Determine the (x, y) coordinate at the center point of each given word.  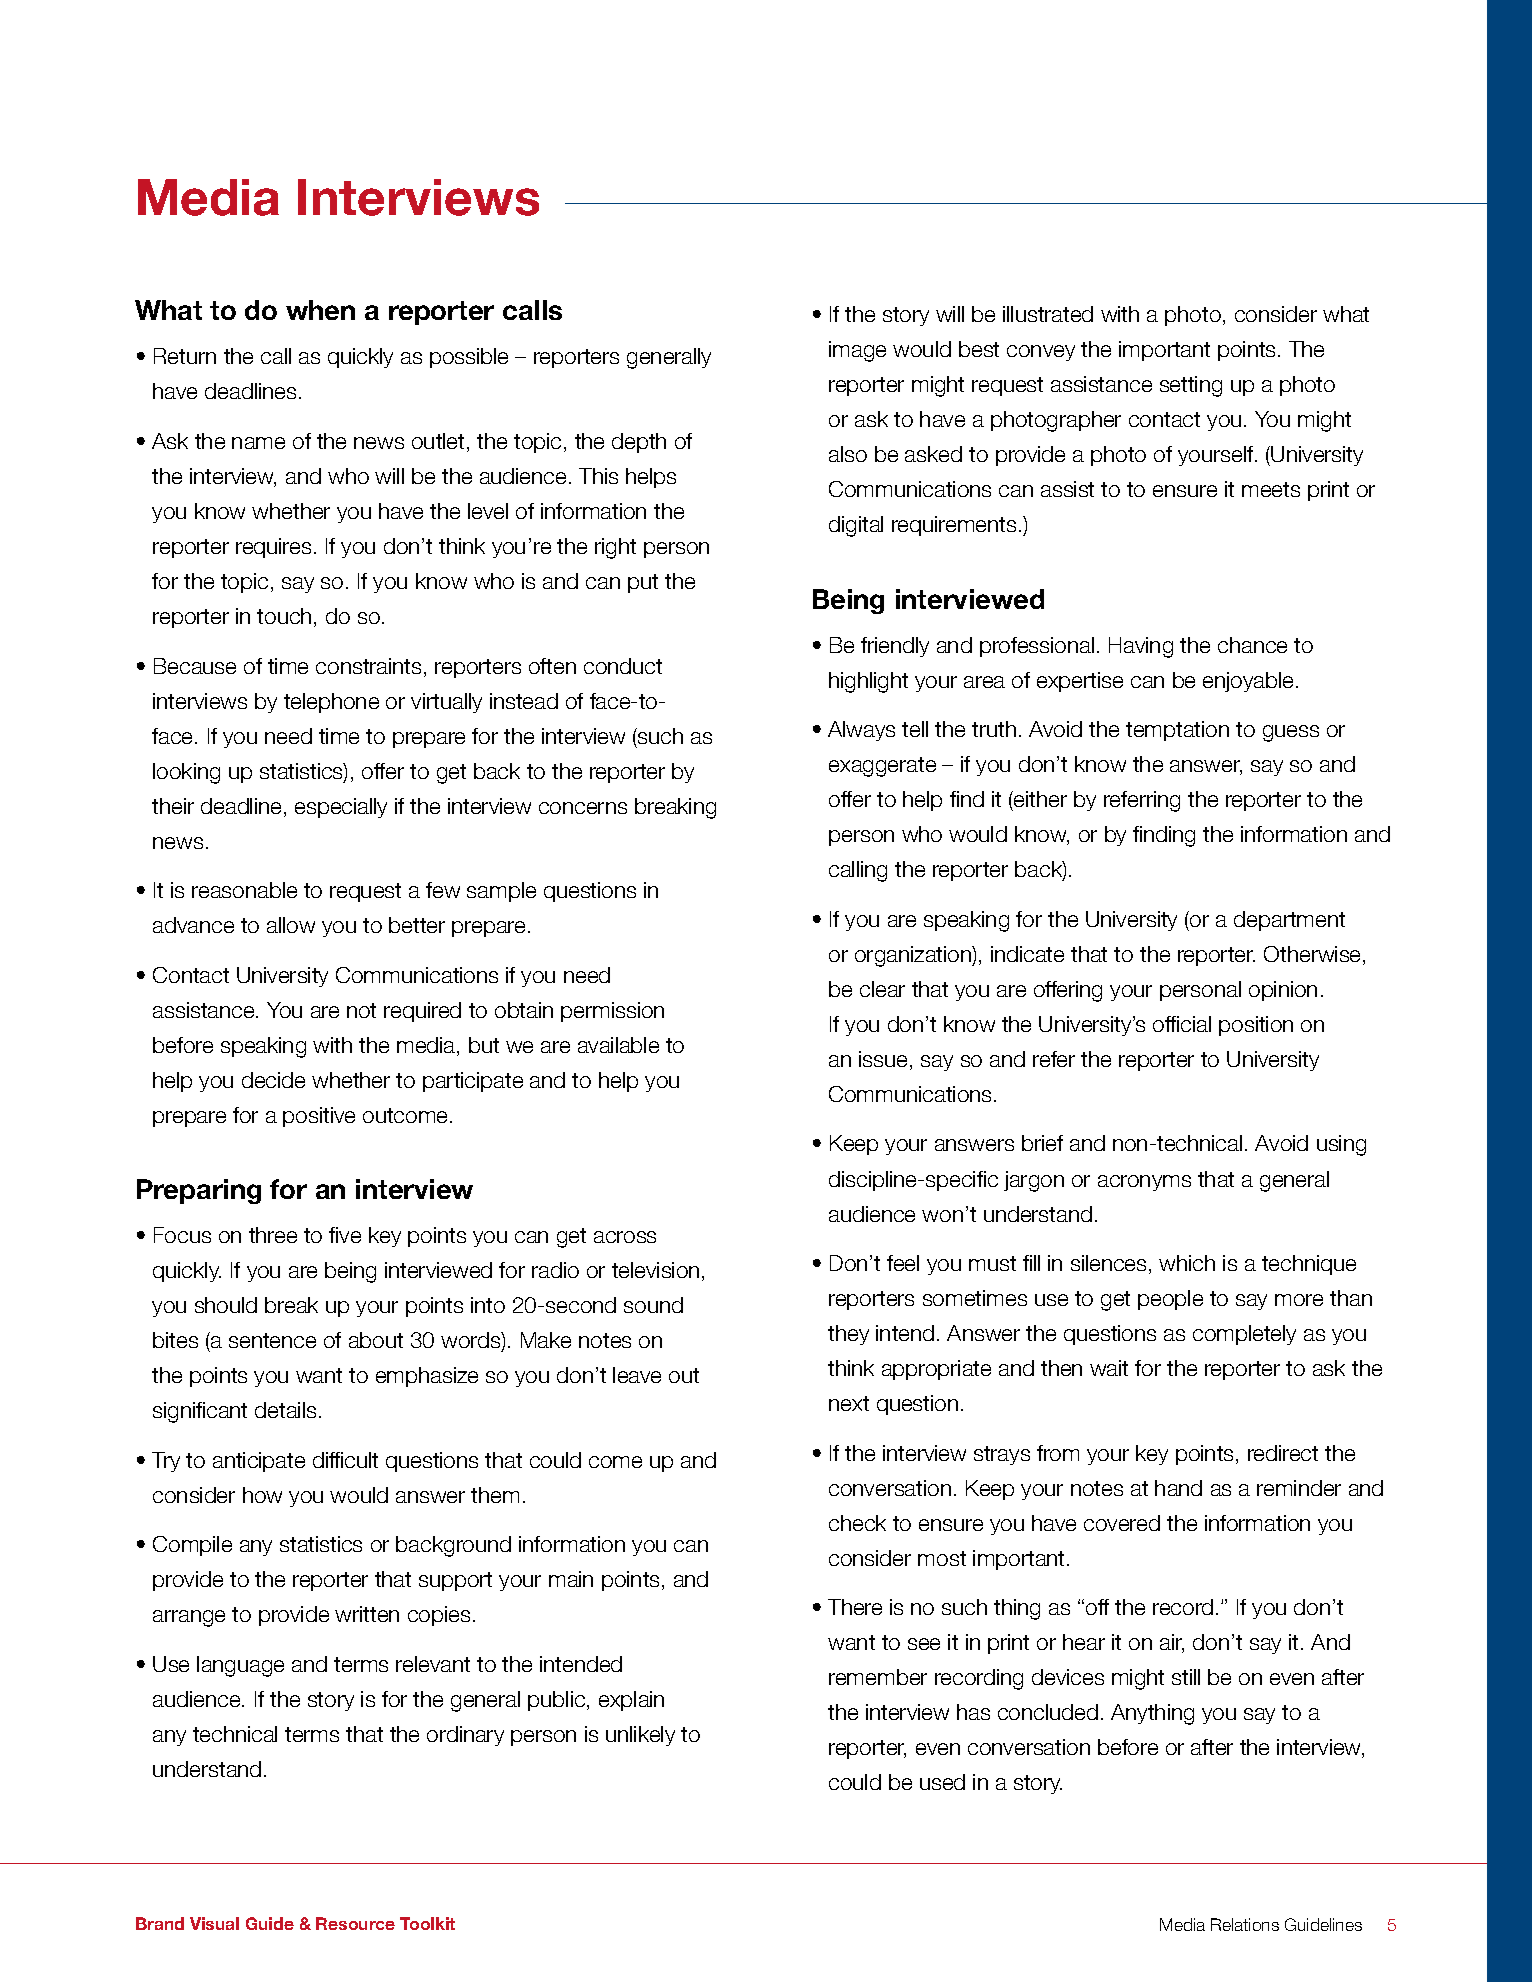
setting (1191, 386)
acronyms (1144, 1183)
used (942, 1782)
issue (883, 1059)
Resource (355, 1923)
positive (319, 1117)
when (320, 310)
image (857, 351)
